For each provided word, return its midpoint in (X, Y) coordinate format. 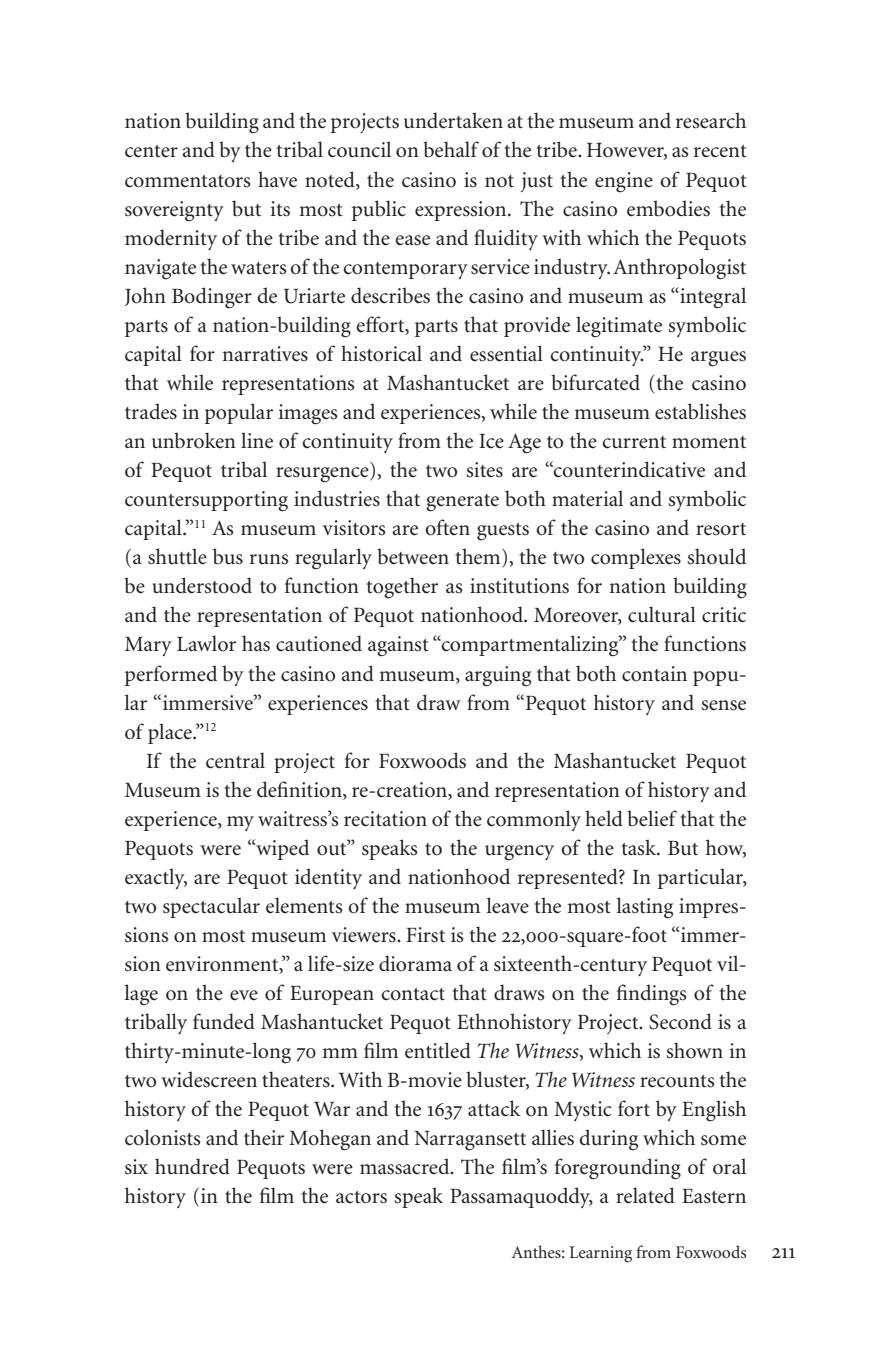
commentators (187, 181)
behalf (451, 149)
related (645, 1195)
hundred (192, 1166)
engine (624, 182)
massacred (406, 1166)
